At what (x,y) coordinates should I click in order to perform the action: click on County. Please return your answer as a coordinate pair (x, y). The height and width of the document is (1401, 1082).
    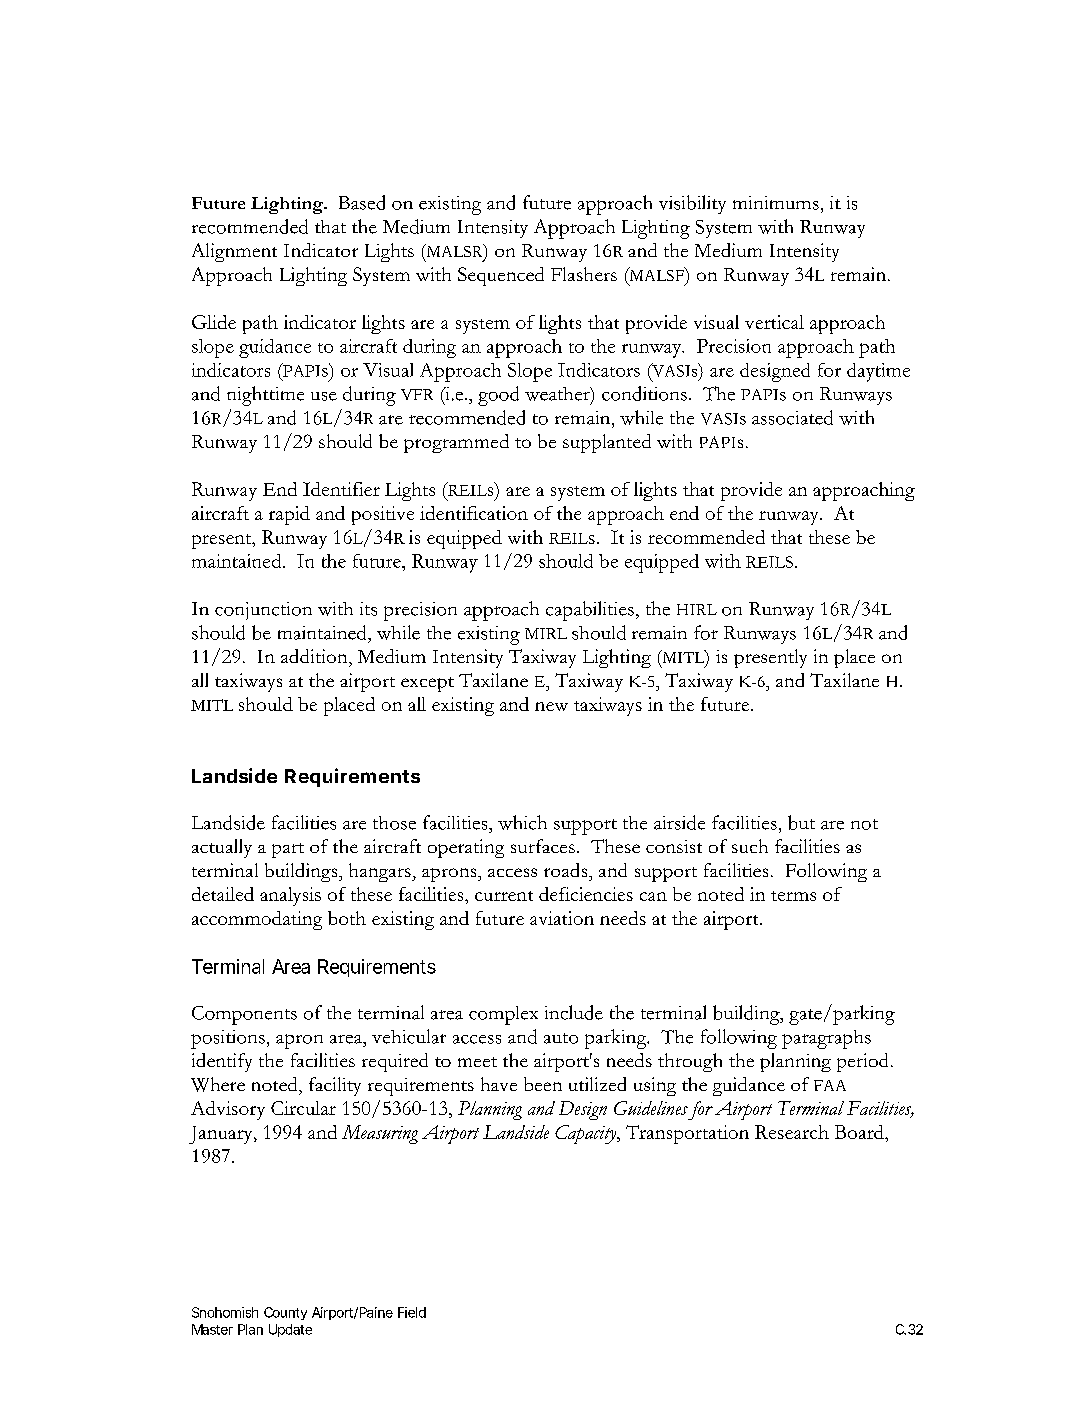
    Looking at the image, I should click on (285, 1313).
